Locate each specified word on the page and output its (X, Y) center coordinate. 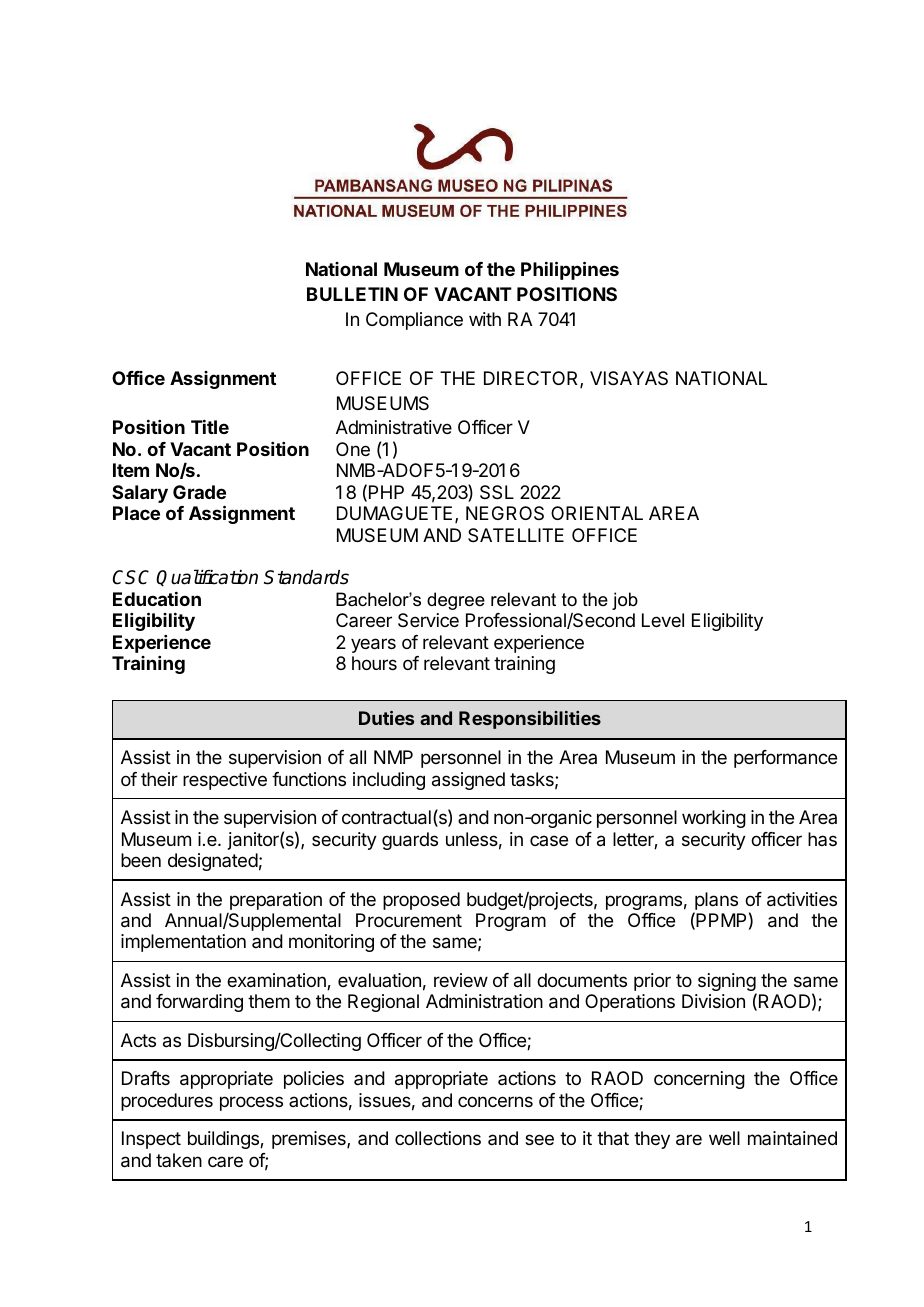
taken (179, 1160)
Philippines (570, 270)
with (485, 319)
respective (225, 781)
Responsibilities (530, 720)
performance (785, 759)
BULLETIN (352, 294)
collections (438, 1138)
